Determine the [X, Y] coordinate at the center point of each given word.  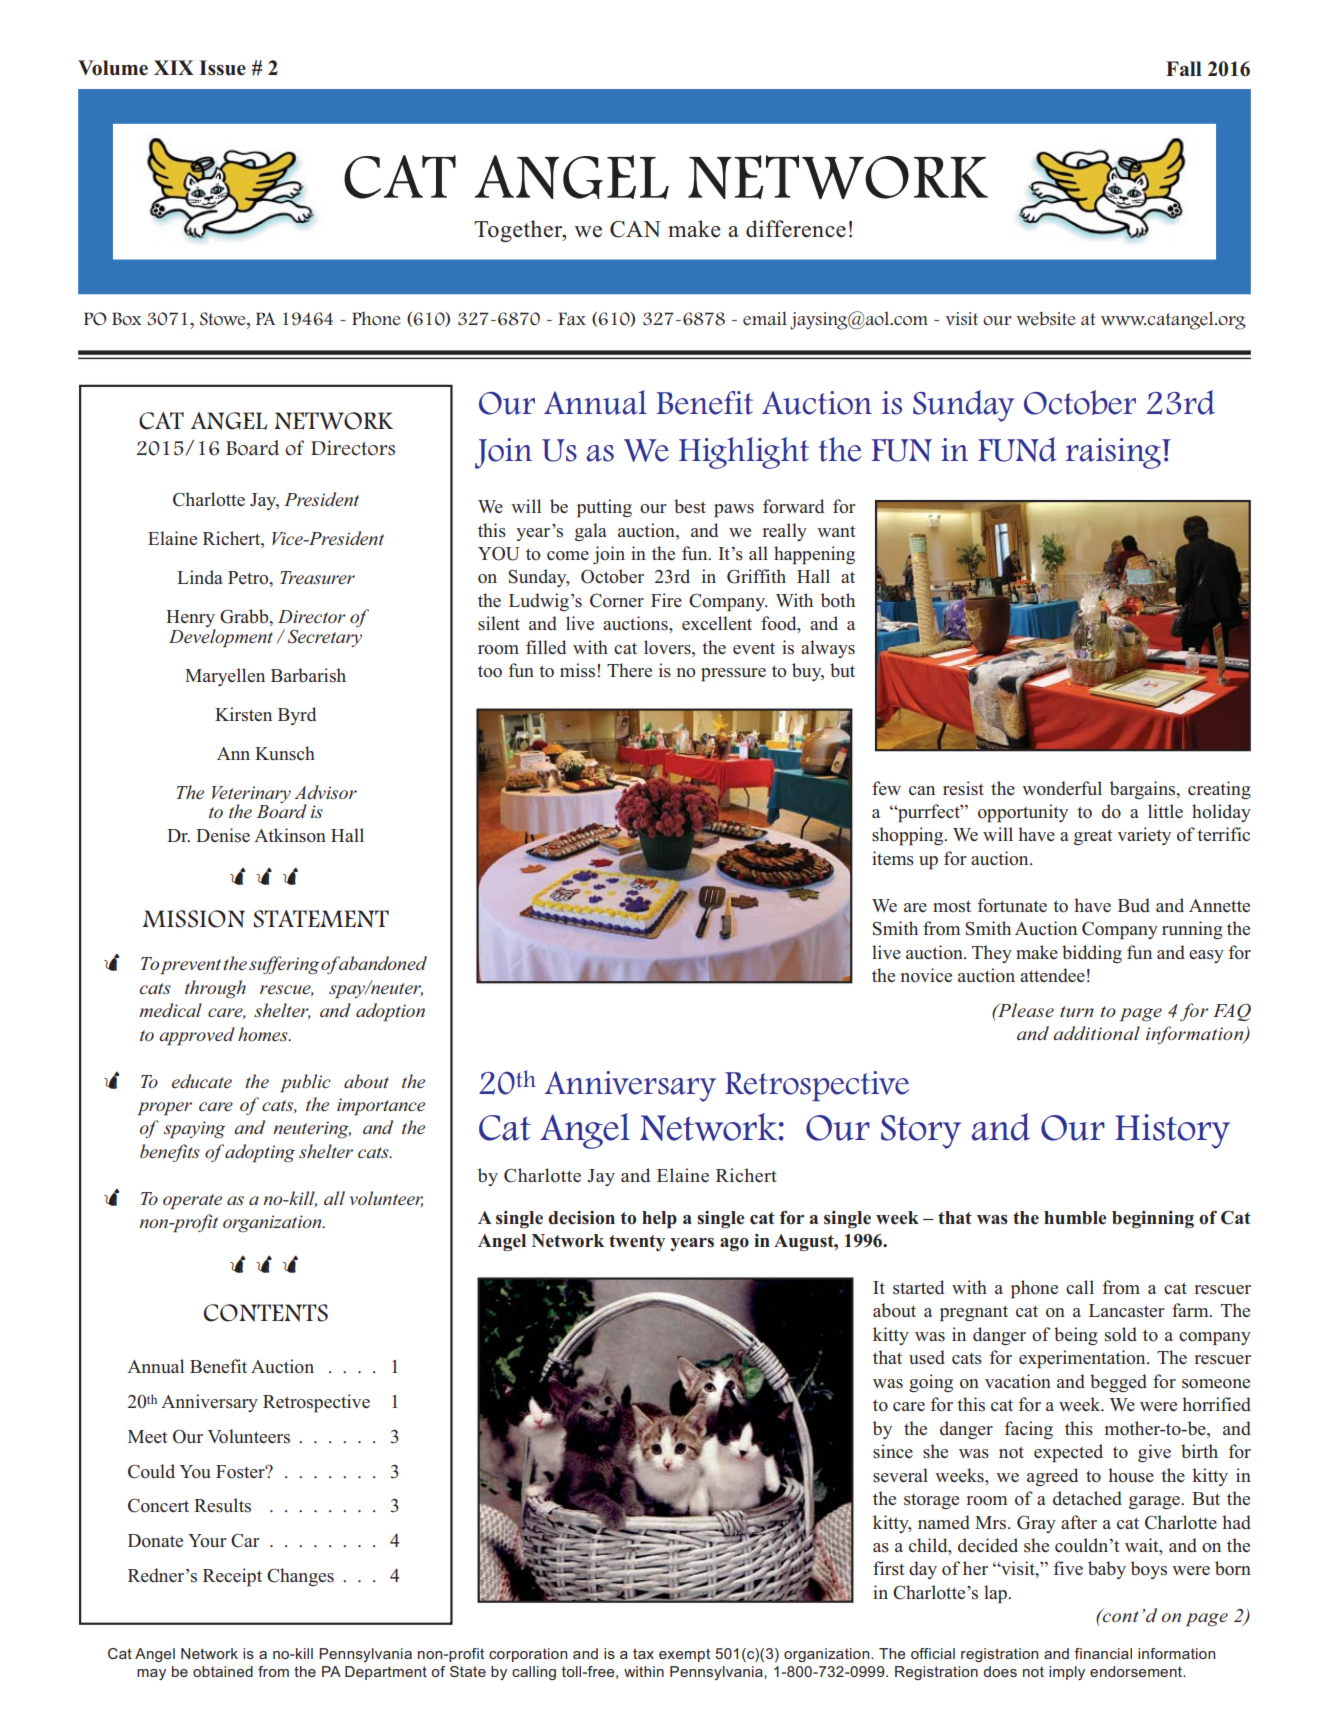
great [1093, 837]
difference [796, 229]
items [893, 858]
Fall [1184, 68]
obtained [223, 1671]
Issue [222, 68]
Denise [223, 835]
